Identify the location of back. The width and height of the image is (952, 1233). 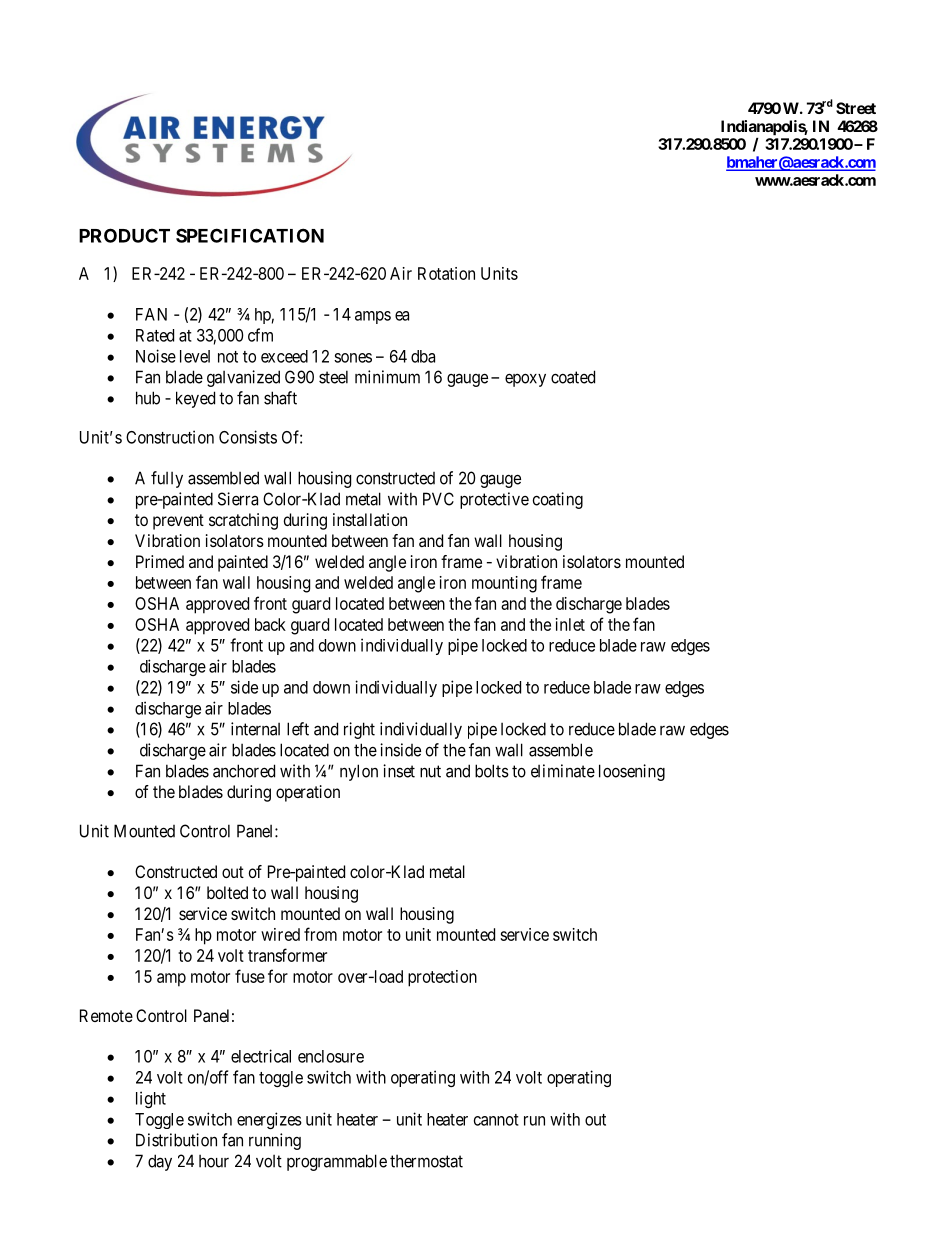
(270, 624).
